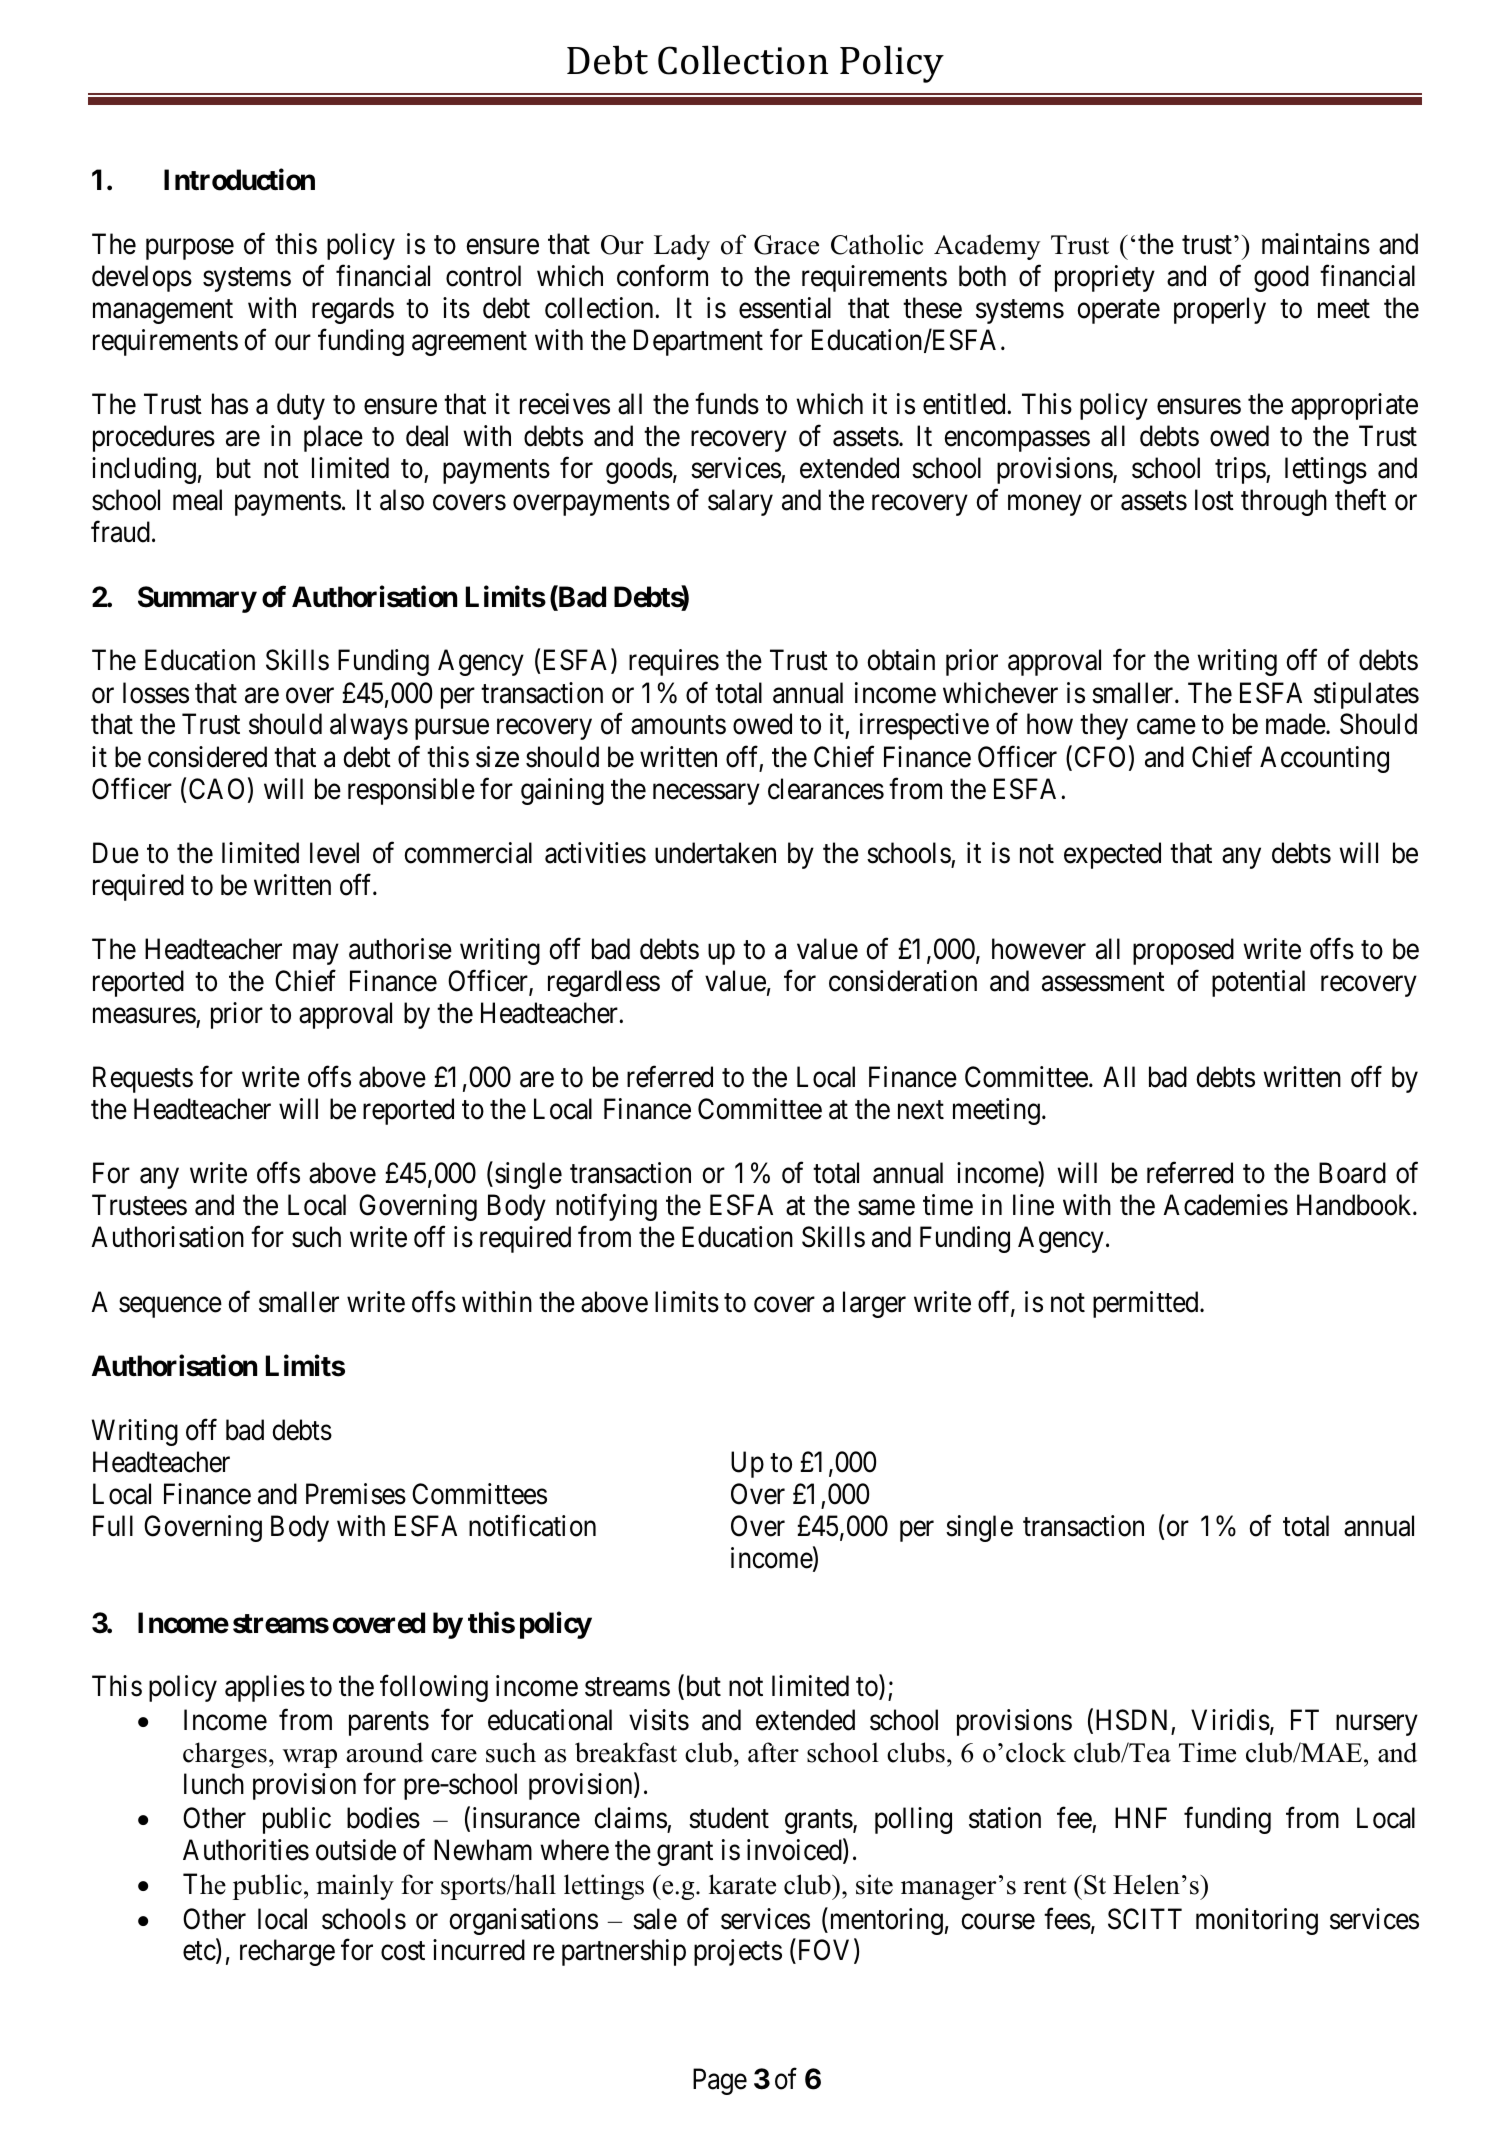  I want to click on monitoring, so click(1257, 1921).
